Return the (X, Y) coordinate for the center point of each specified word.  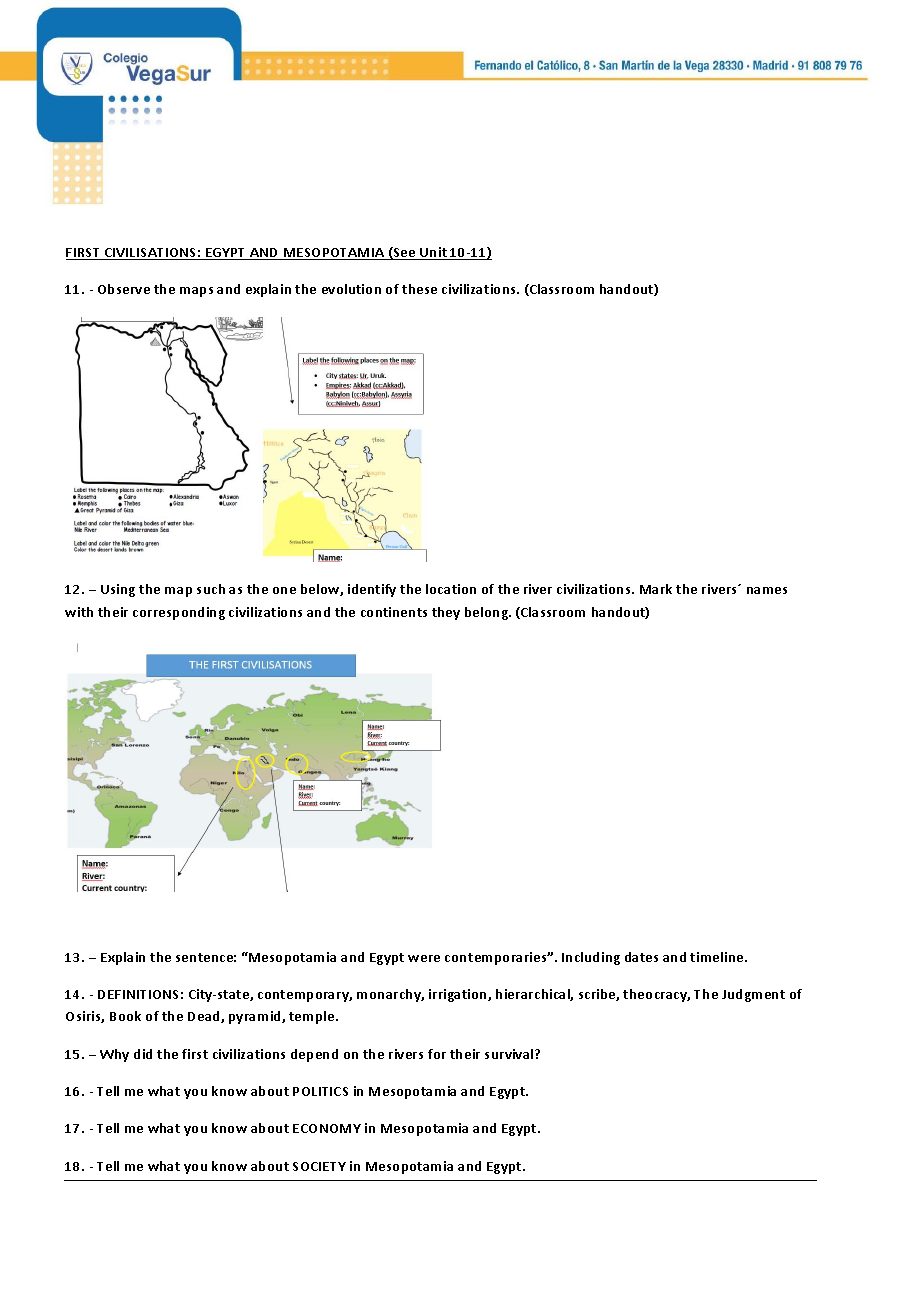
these (419, 289)
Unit (433, 253)
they (446, 613)
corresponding (179, 613)
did (143, 1054)
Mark (656, 589)
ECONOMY (327, 1128)
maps (196, 292)
